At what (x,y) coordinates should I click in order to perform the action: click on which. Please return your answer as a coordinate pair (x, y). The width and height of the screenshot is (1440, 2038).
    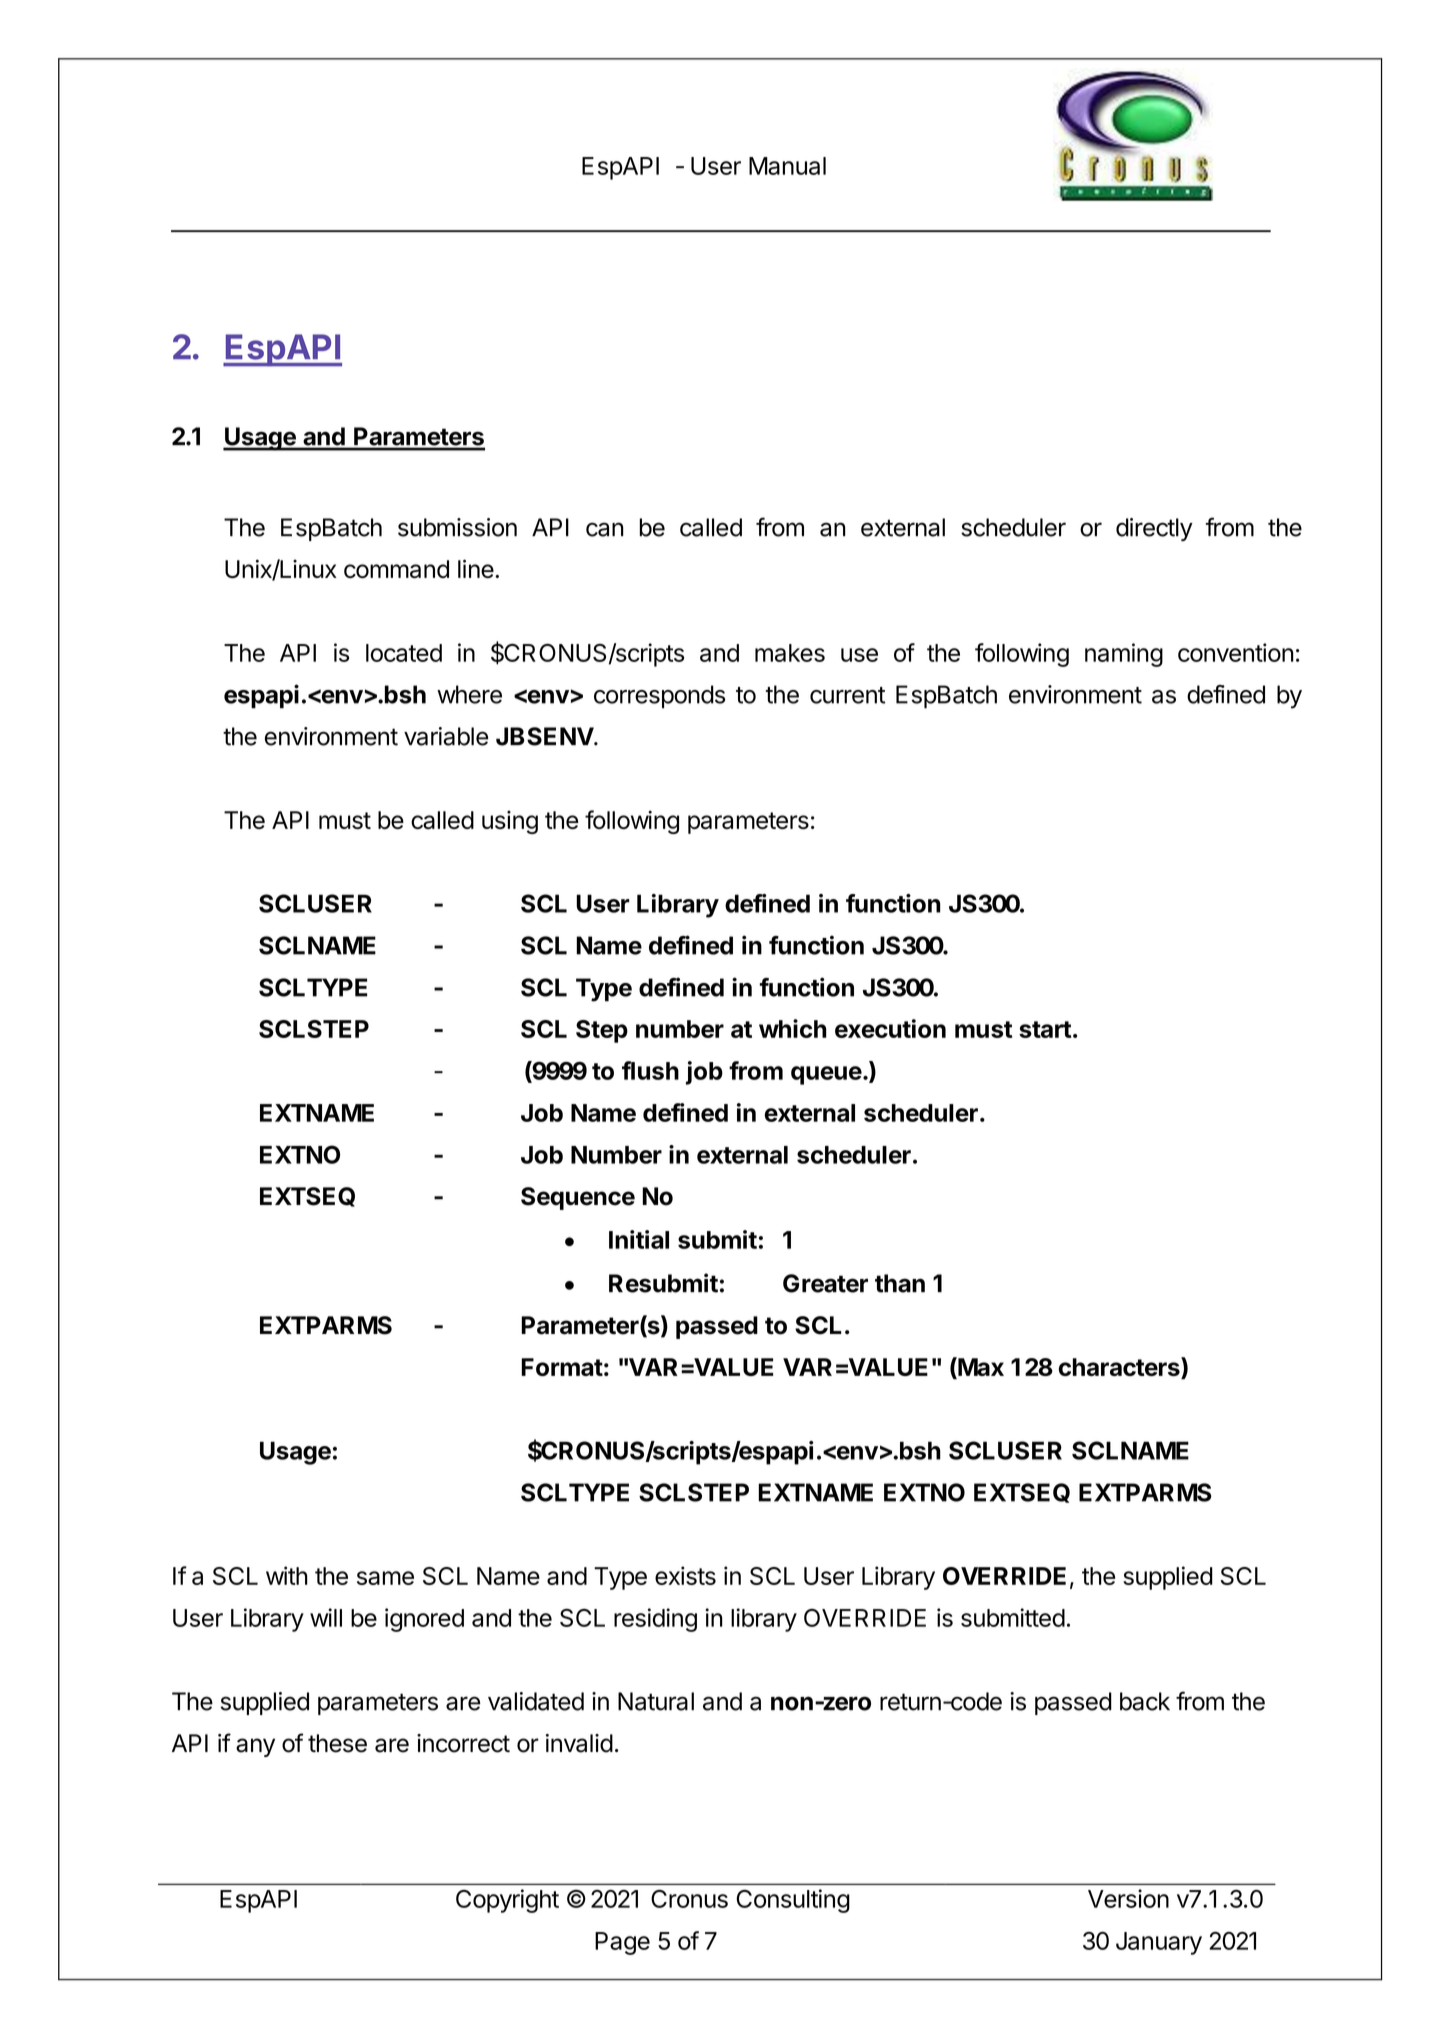
    Looking at the image, I should click on (793, 1028).
